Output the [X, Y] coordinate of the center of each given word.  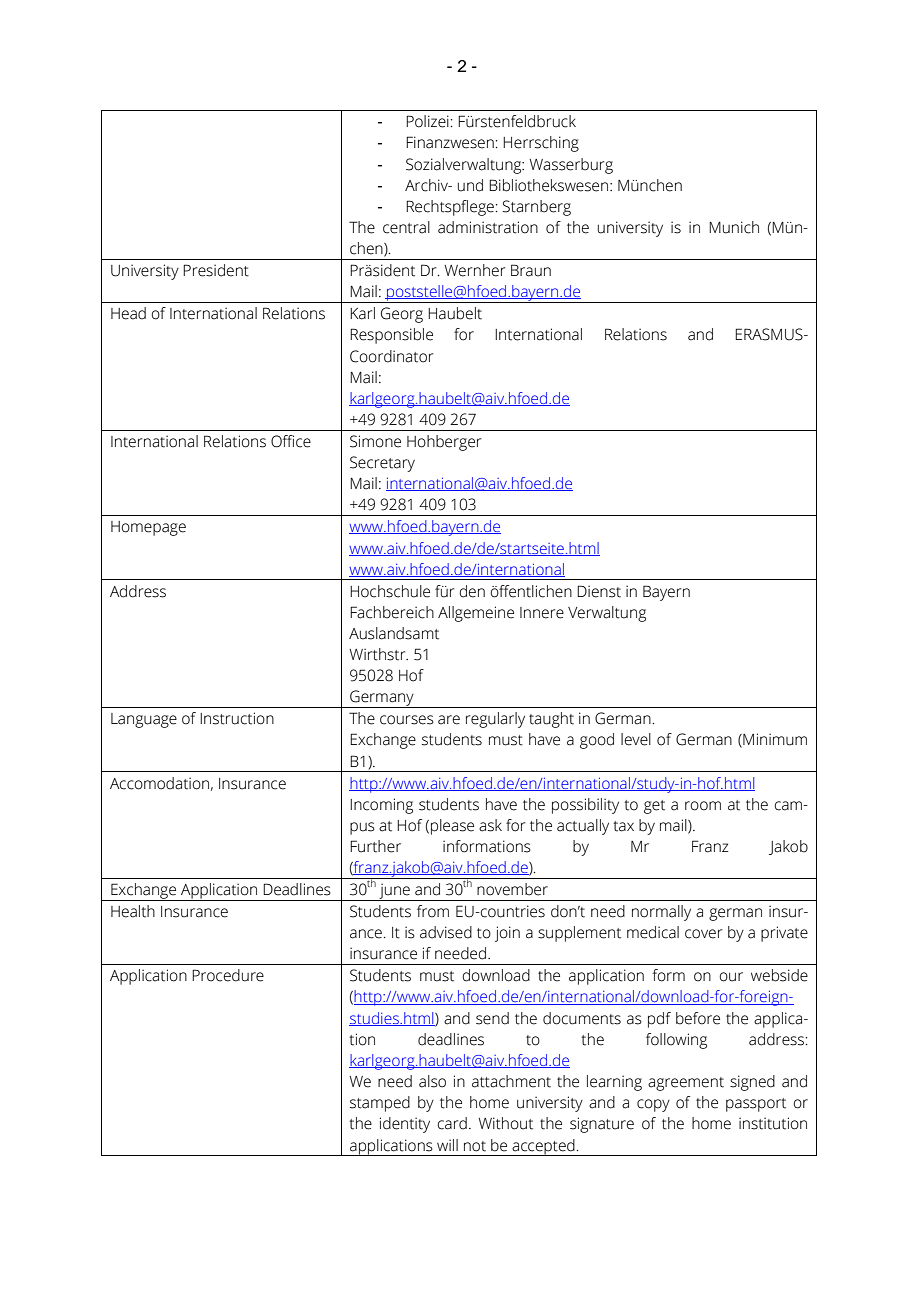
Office [291, 441]
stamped [380, 1104]
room [703, 806]
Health [133, 911]
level [636, 739]
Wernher [475, 270]
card [452, 1123]
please [452, 827]
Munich [734, 227]
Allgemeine [476, 614]
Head [128, 313]
